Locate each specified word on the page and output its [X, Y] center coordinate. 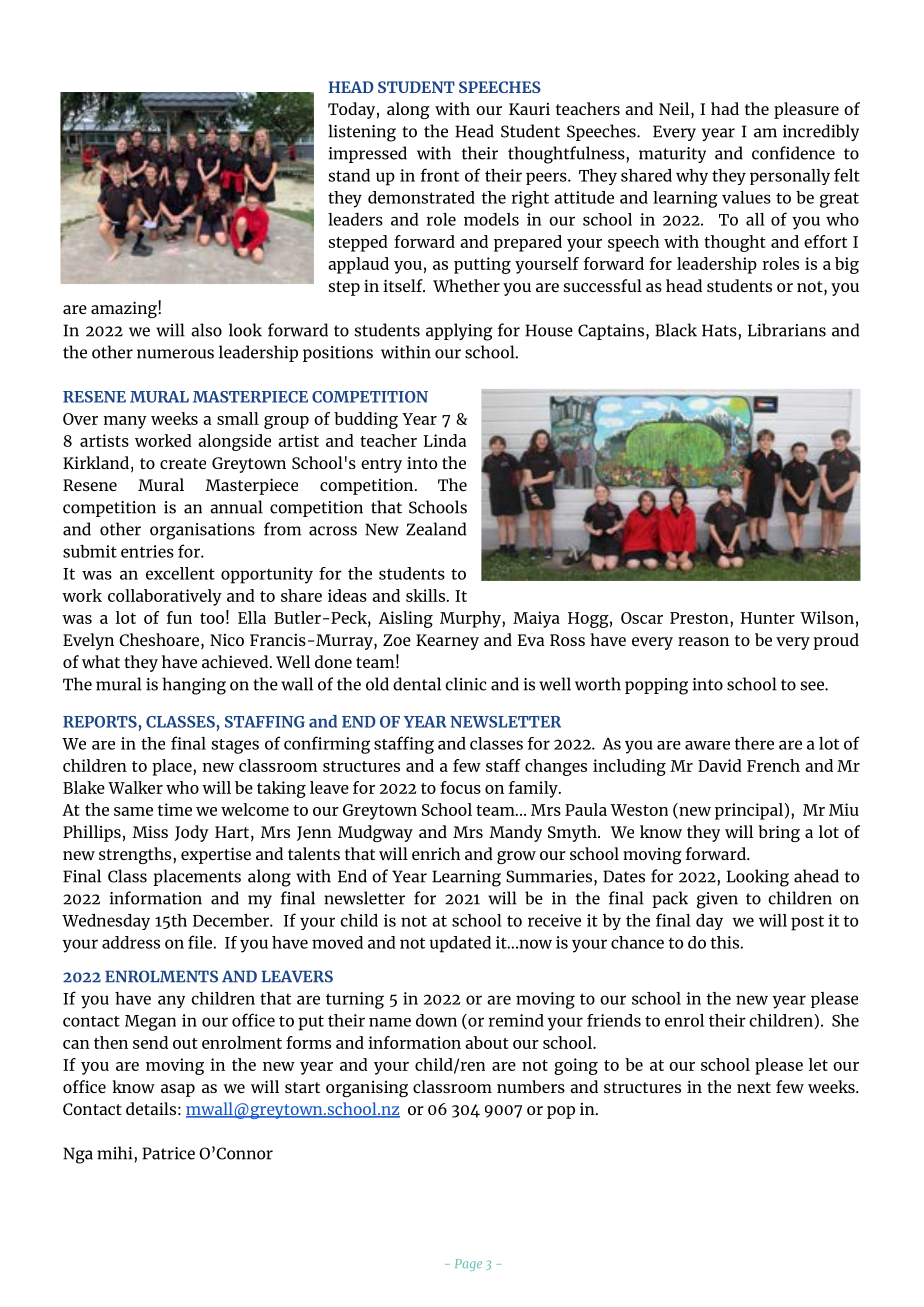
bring [779, 833]
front [439, 175]
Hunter [768, 618]
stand [349, 175]
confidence [793, 153]
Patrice [168, 1153]
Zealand [436, 529]
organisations [202, 531]
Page [468, 1265]
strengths [136, 855]
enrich [436, 853]
